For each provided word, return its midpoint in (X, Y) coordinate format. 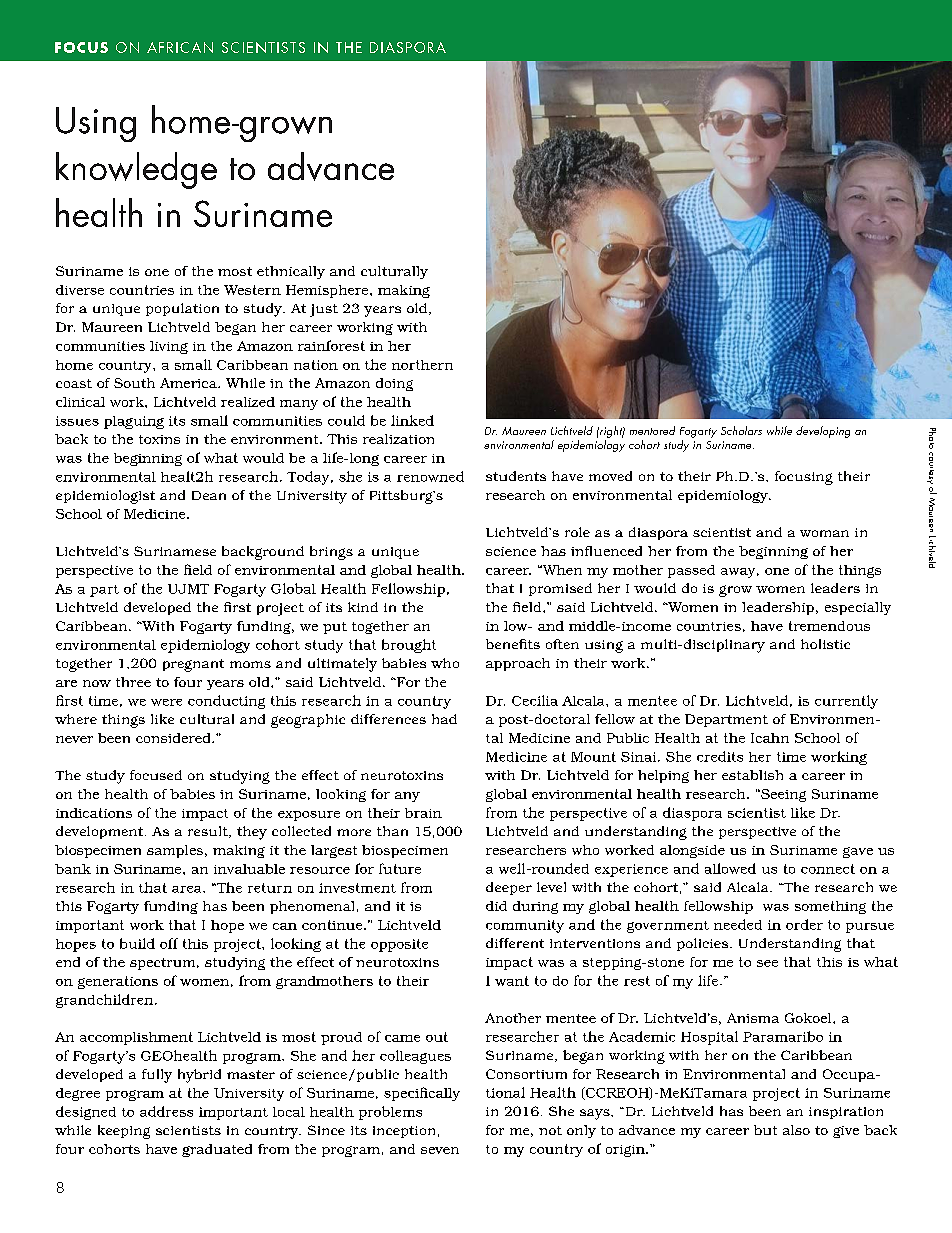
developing (823, 432)
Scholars (741, 430)
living (169, 347)
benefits (513, 644)
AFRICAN (180, 47)
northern (422, 365)
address (166, 1111)
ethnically (291, 272)
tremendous (829, 626)
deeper (509, 888)
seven (440, 1150)
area (188, 889)
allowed (730, 868)
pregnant (193, 665)
